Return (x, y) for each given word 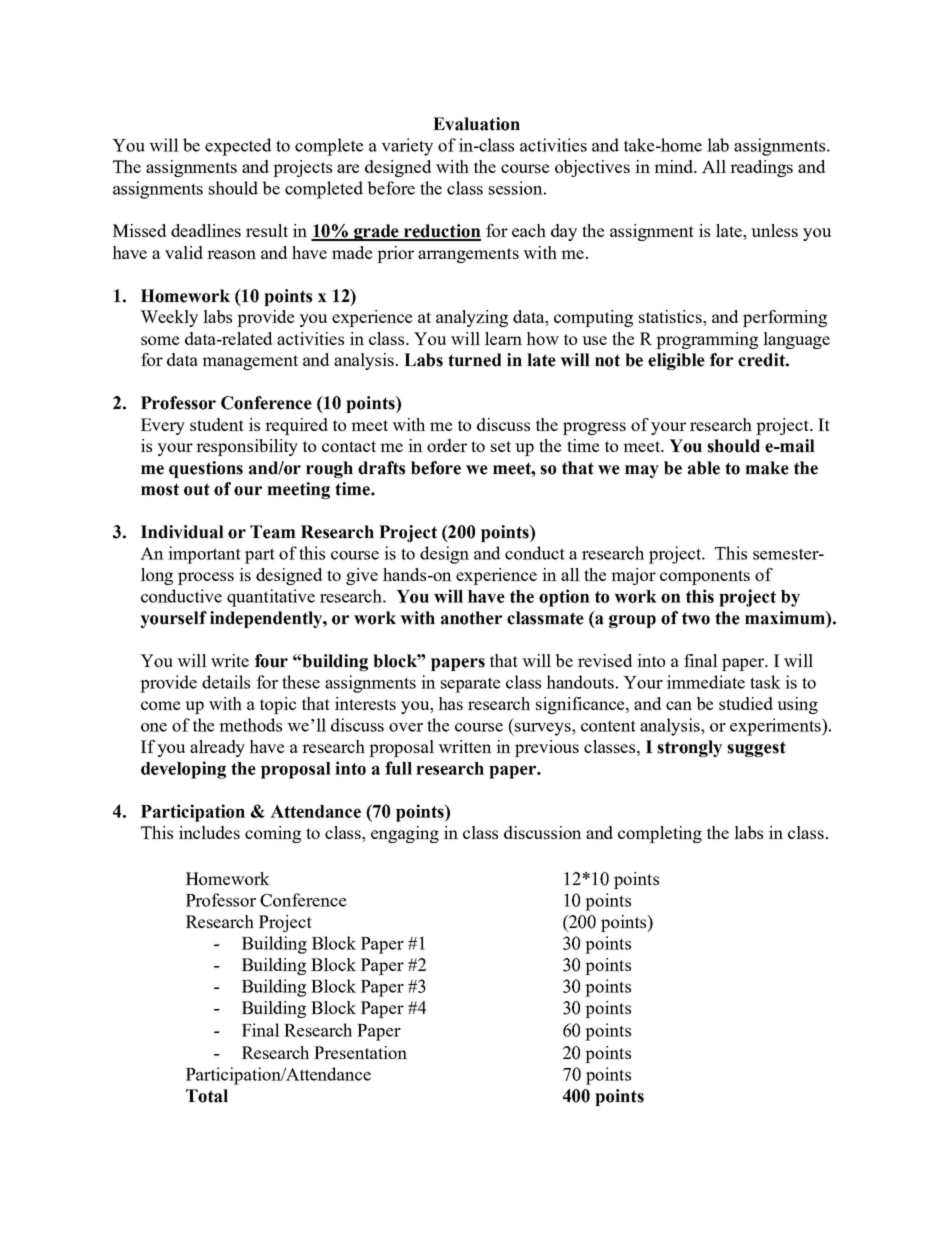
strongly (689, 748)
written (465, 746)
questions (206, 469)
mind (674, 166)
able (704, 468)
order (447, 445)
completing (660, 834)
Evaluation (476, 124)
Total (207, 1096)
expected (238, 147)
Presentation (360, 1052)
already (217, 748)
